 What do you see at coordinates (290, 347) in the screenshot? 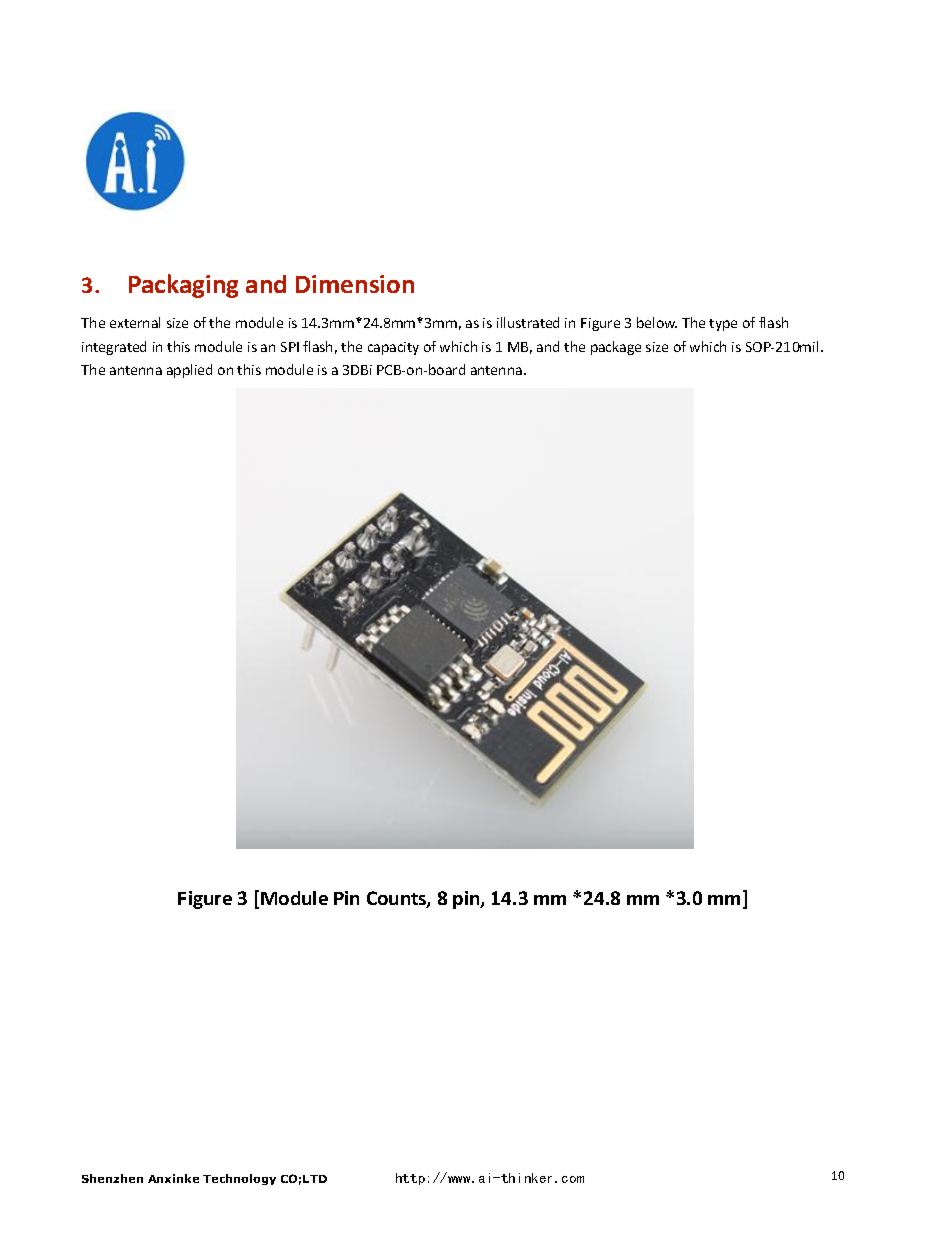
I see `SPI` at bounding box center [290, 347].
